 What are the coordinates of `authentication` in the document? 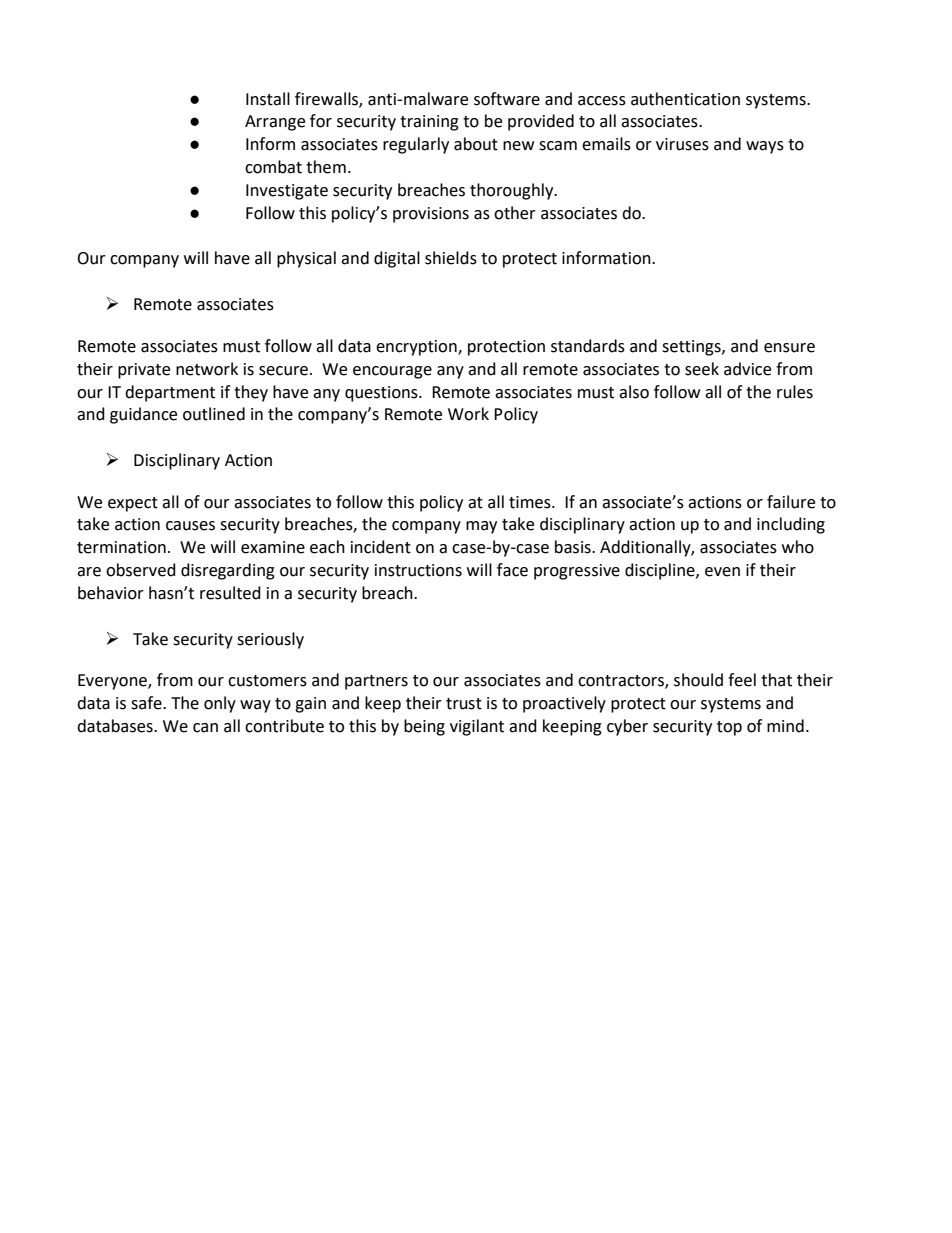 It's located at (685, 99).
